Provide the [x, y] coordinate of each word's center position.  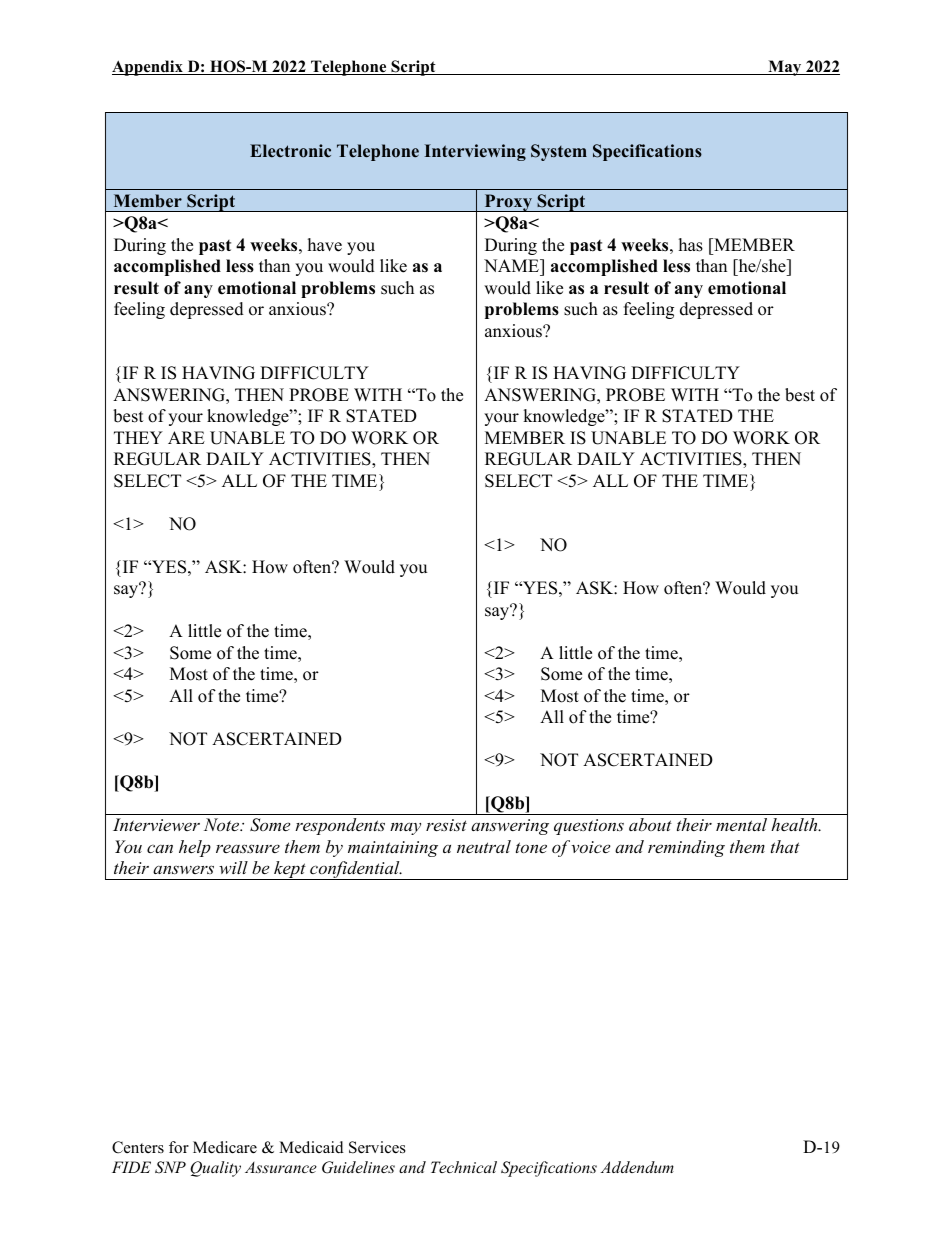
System [559, 152]
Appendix [148, 68]
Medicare [225, 1147]
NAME [512, 265]
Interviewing [475, 152]
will [233, 867]
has [691, 245]
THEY [138, 437]
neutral [484, 846]
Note [223, 824]
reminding [686, 848]
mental [741, 824]
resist [446, 825]
